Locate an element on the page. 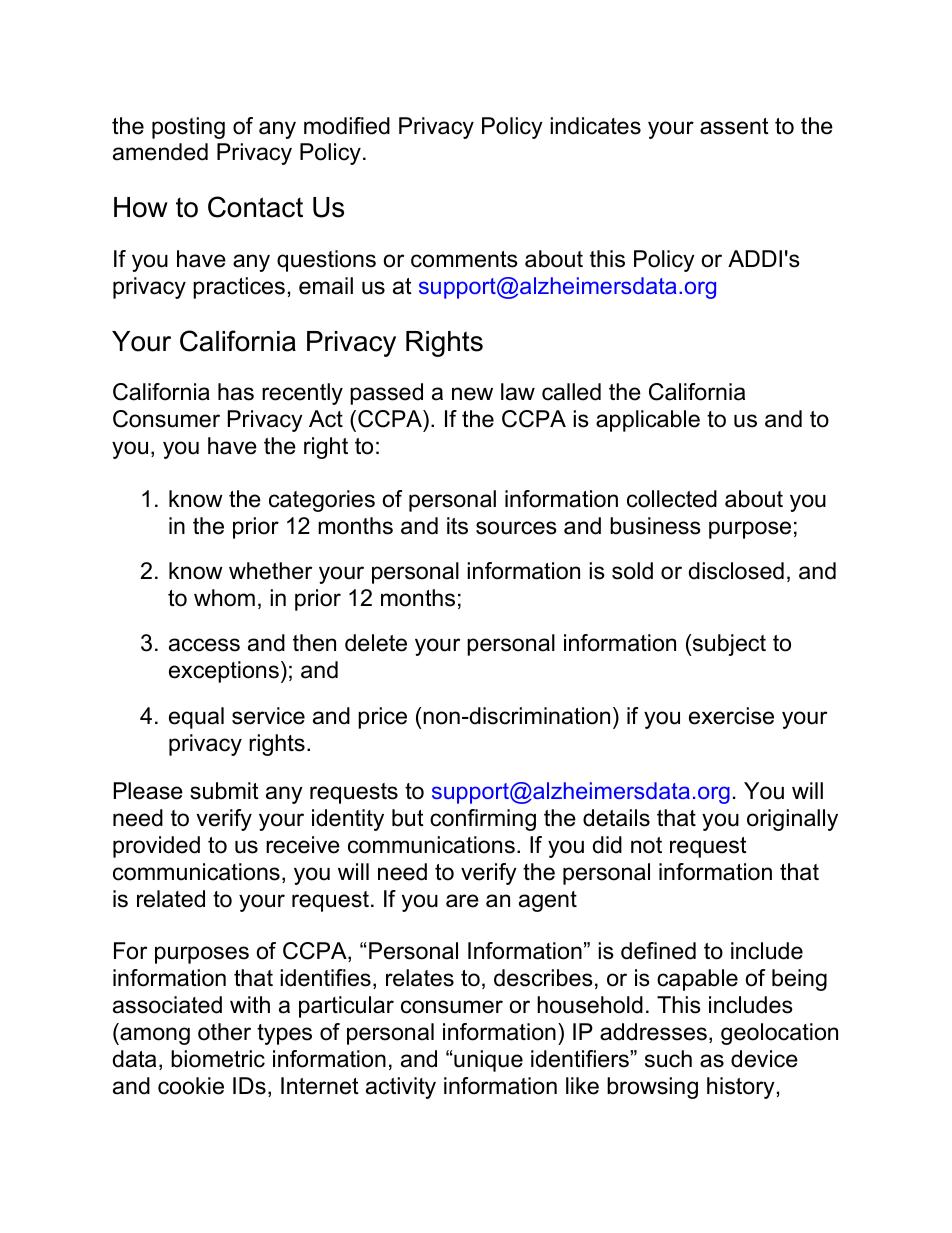 The image size is (952, 1233). modified is located at coordinates (347, 126).
